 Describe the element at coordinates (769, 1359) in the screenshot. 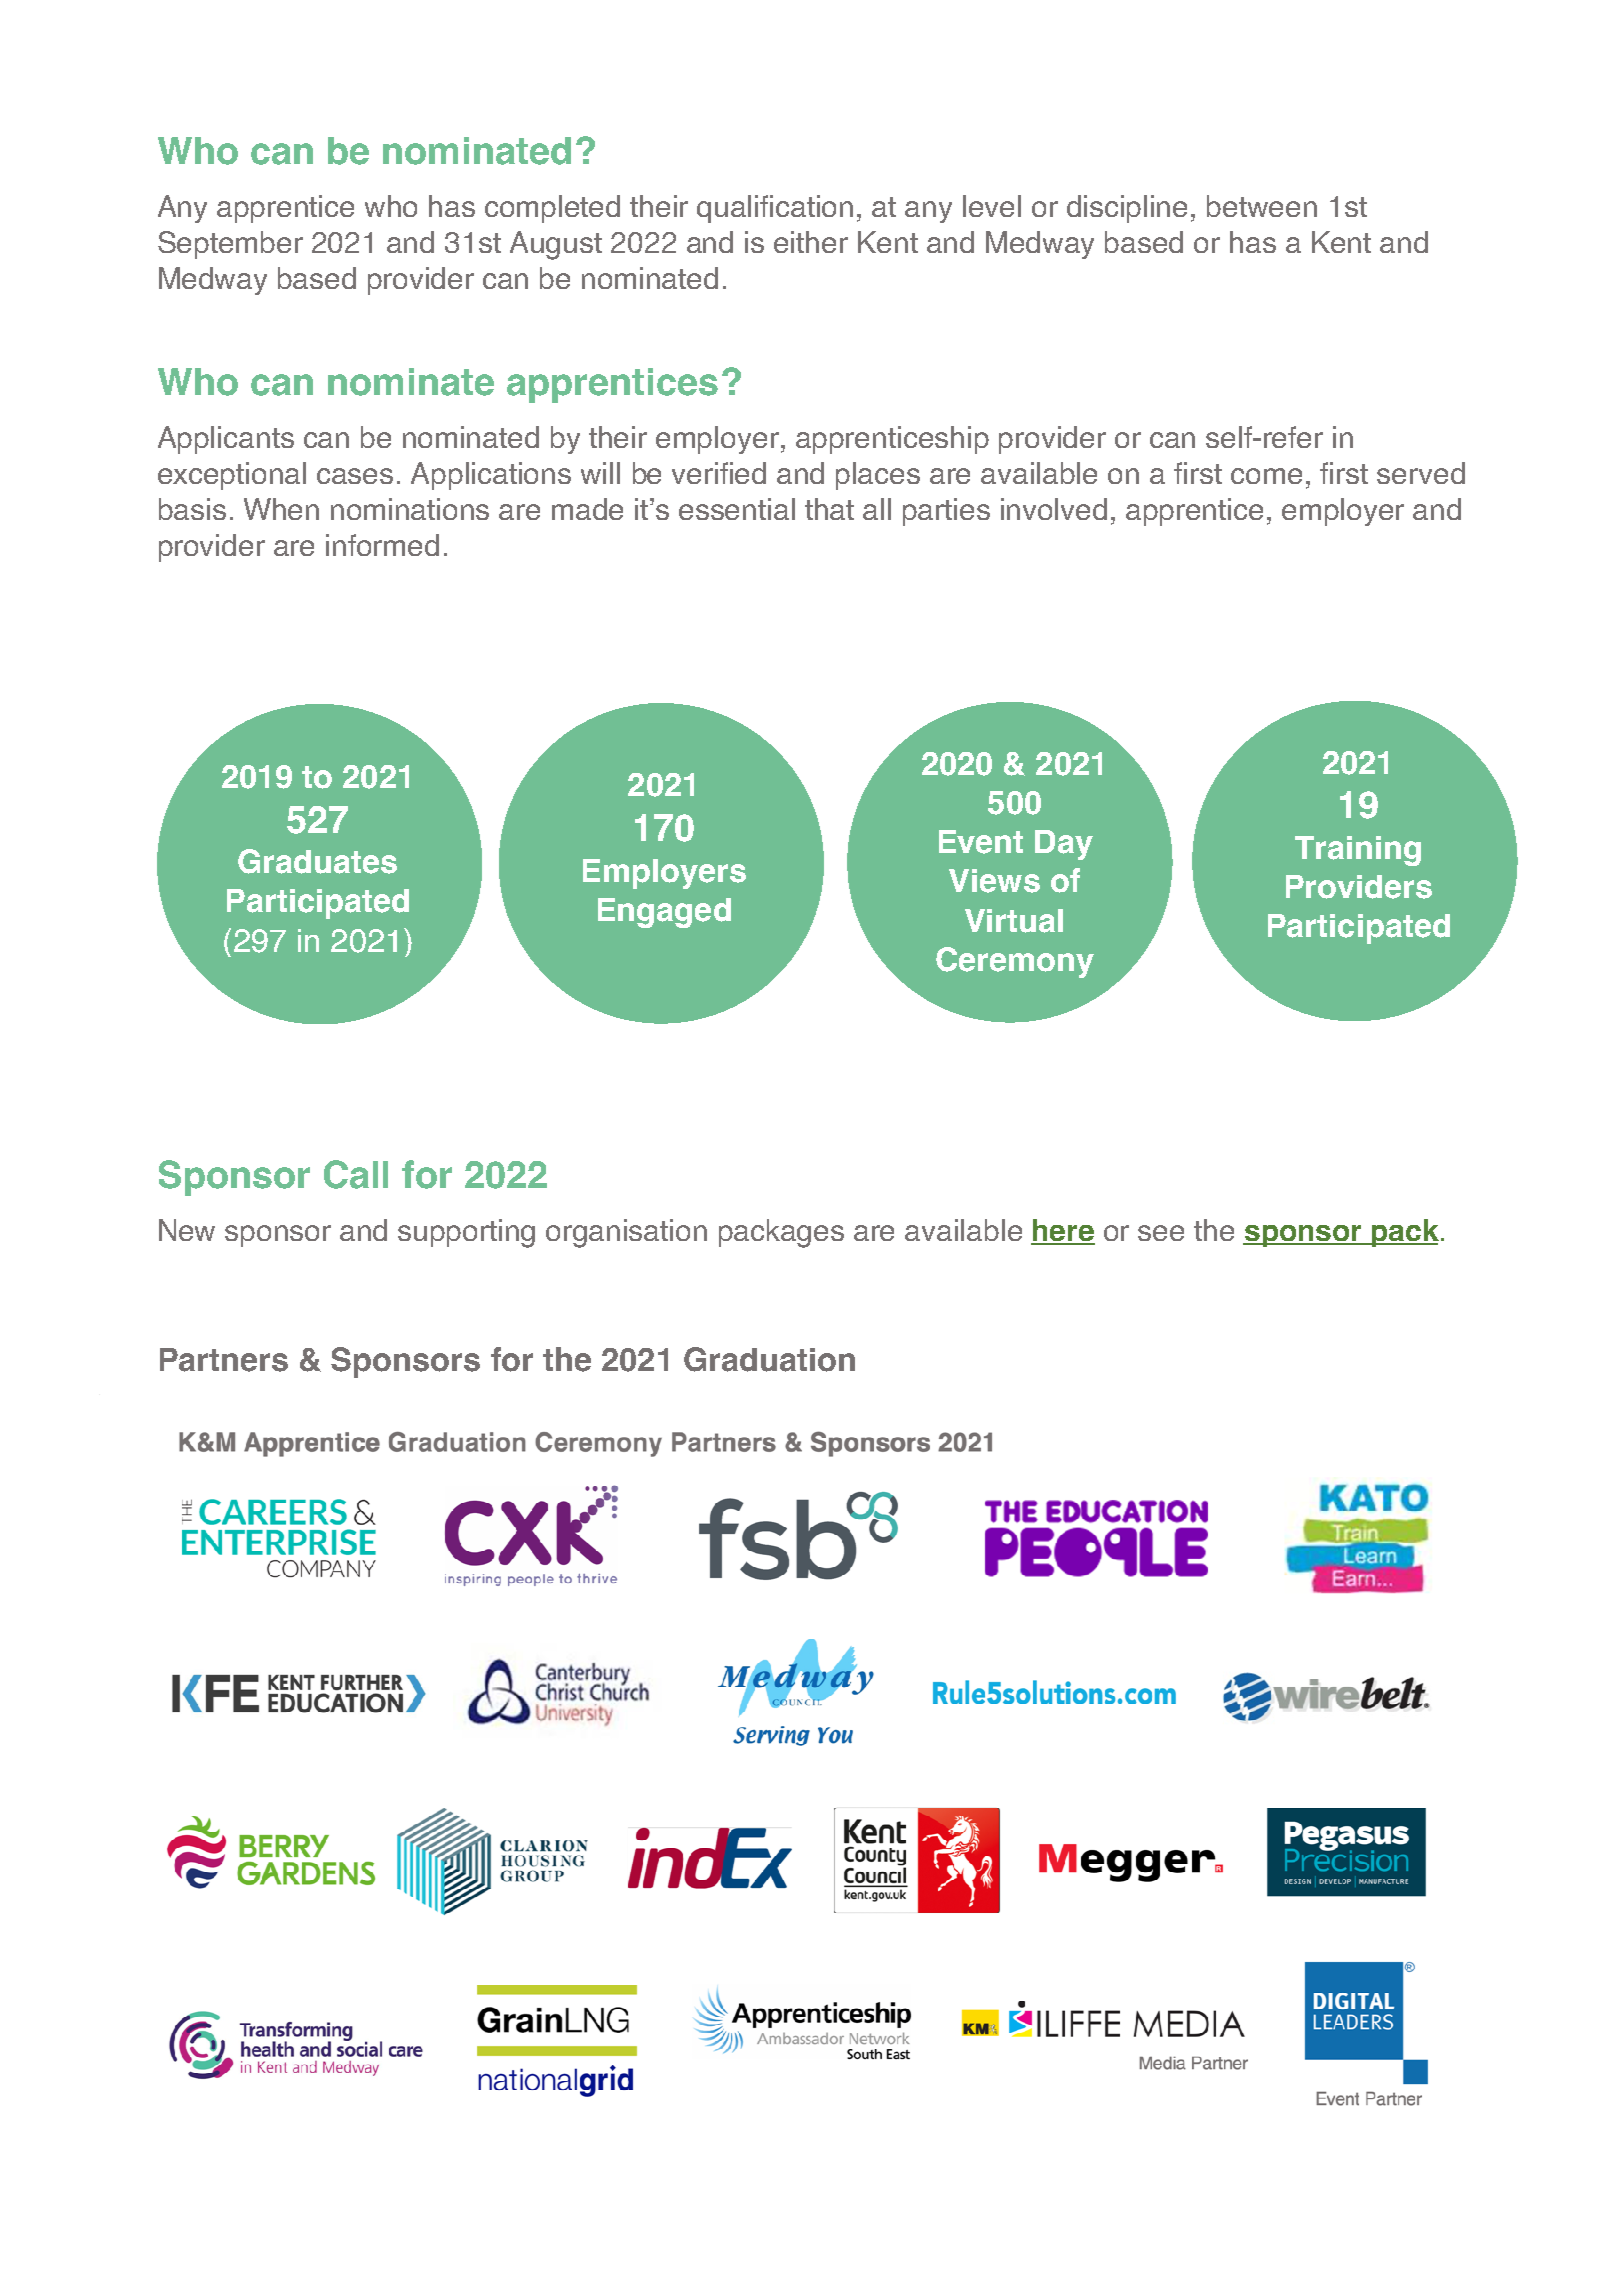

I see `Graduation` at that location.
